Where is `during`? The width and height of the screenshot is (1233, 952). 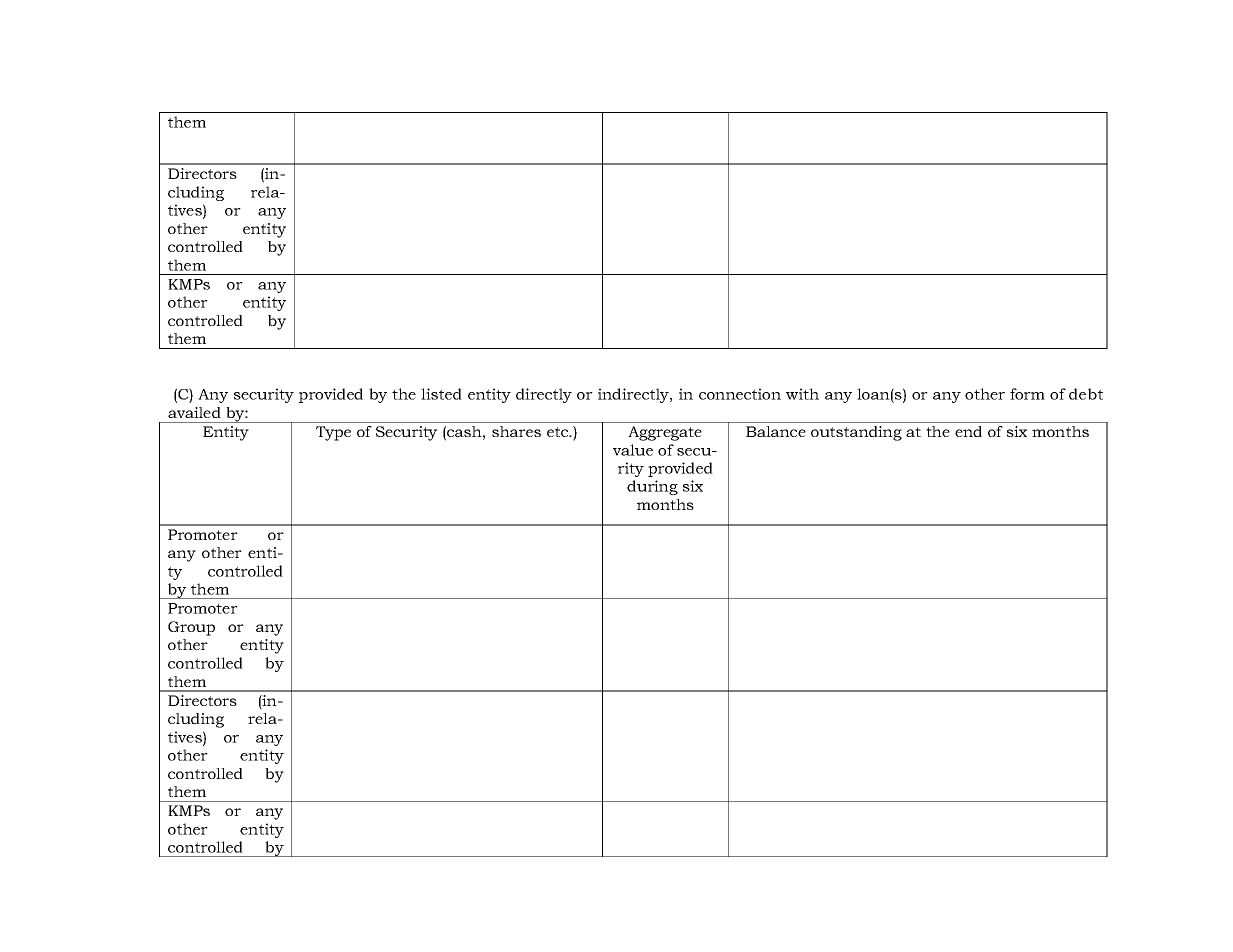
during is located at coordinates (652, 487).
